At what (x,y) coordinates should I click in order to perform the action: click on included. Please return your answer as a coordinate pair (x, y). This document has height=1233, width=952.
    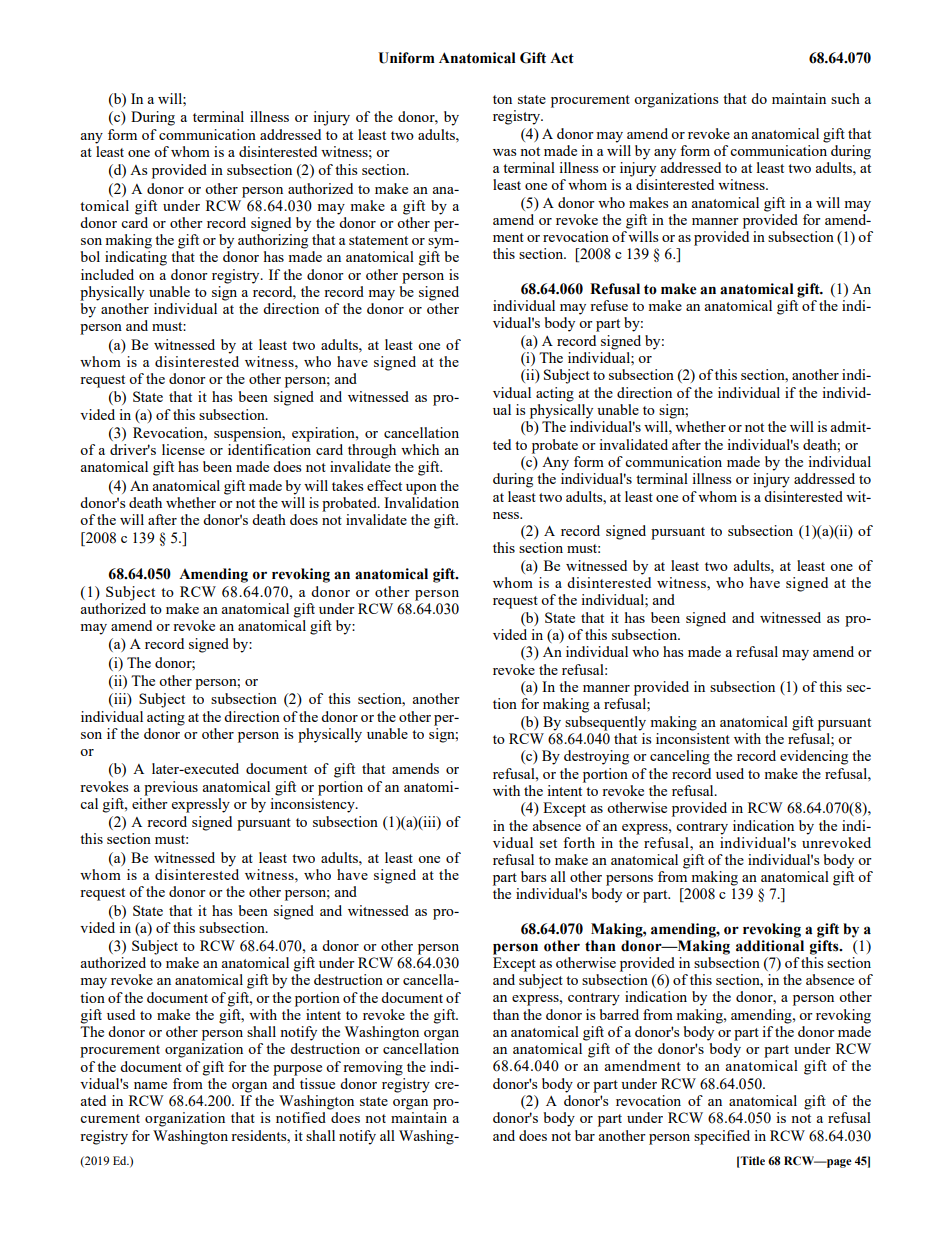
    Looking at the image, I should click on (107, 274).
